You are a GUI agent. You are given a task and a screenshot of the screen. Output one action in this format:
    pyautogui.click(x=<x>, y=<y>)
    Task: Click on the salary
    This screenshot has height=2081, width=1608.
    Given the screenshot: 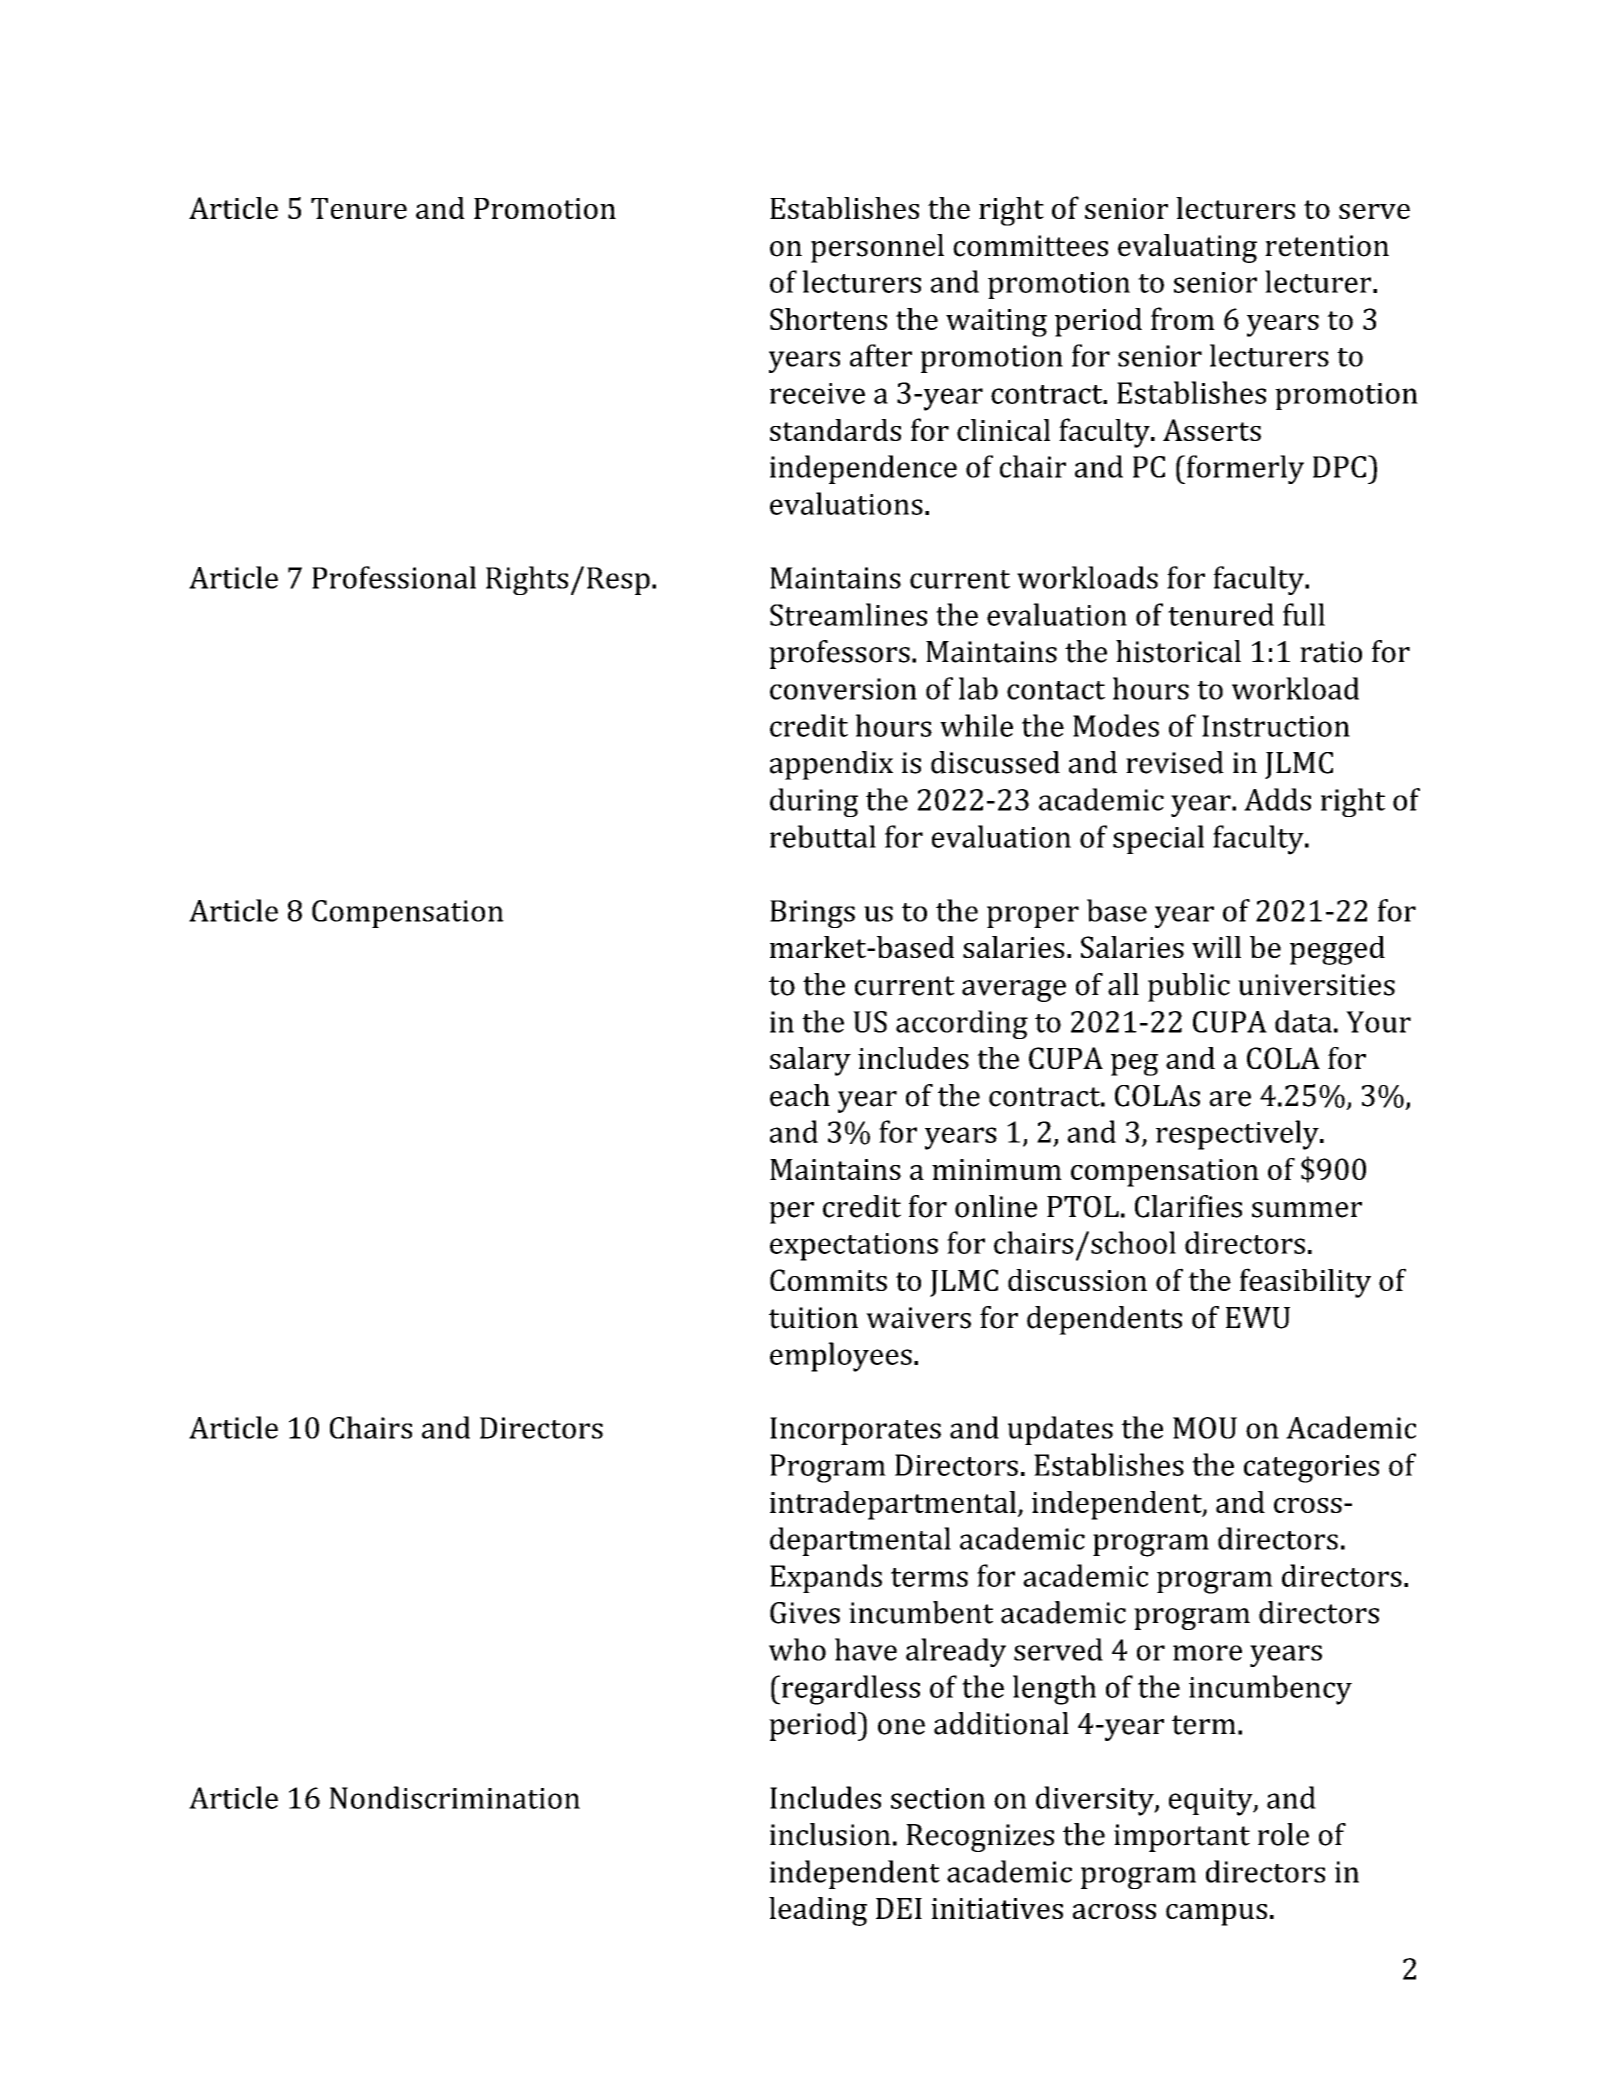 What is the action you would take?
    pyautogui.click(x=810, y=1061)
